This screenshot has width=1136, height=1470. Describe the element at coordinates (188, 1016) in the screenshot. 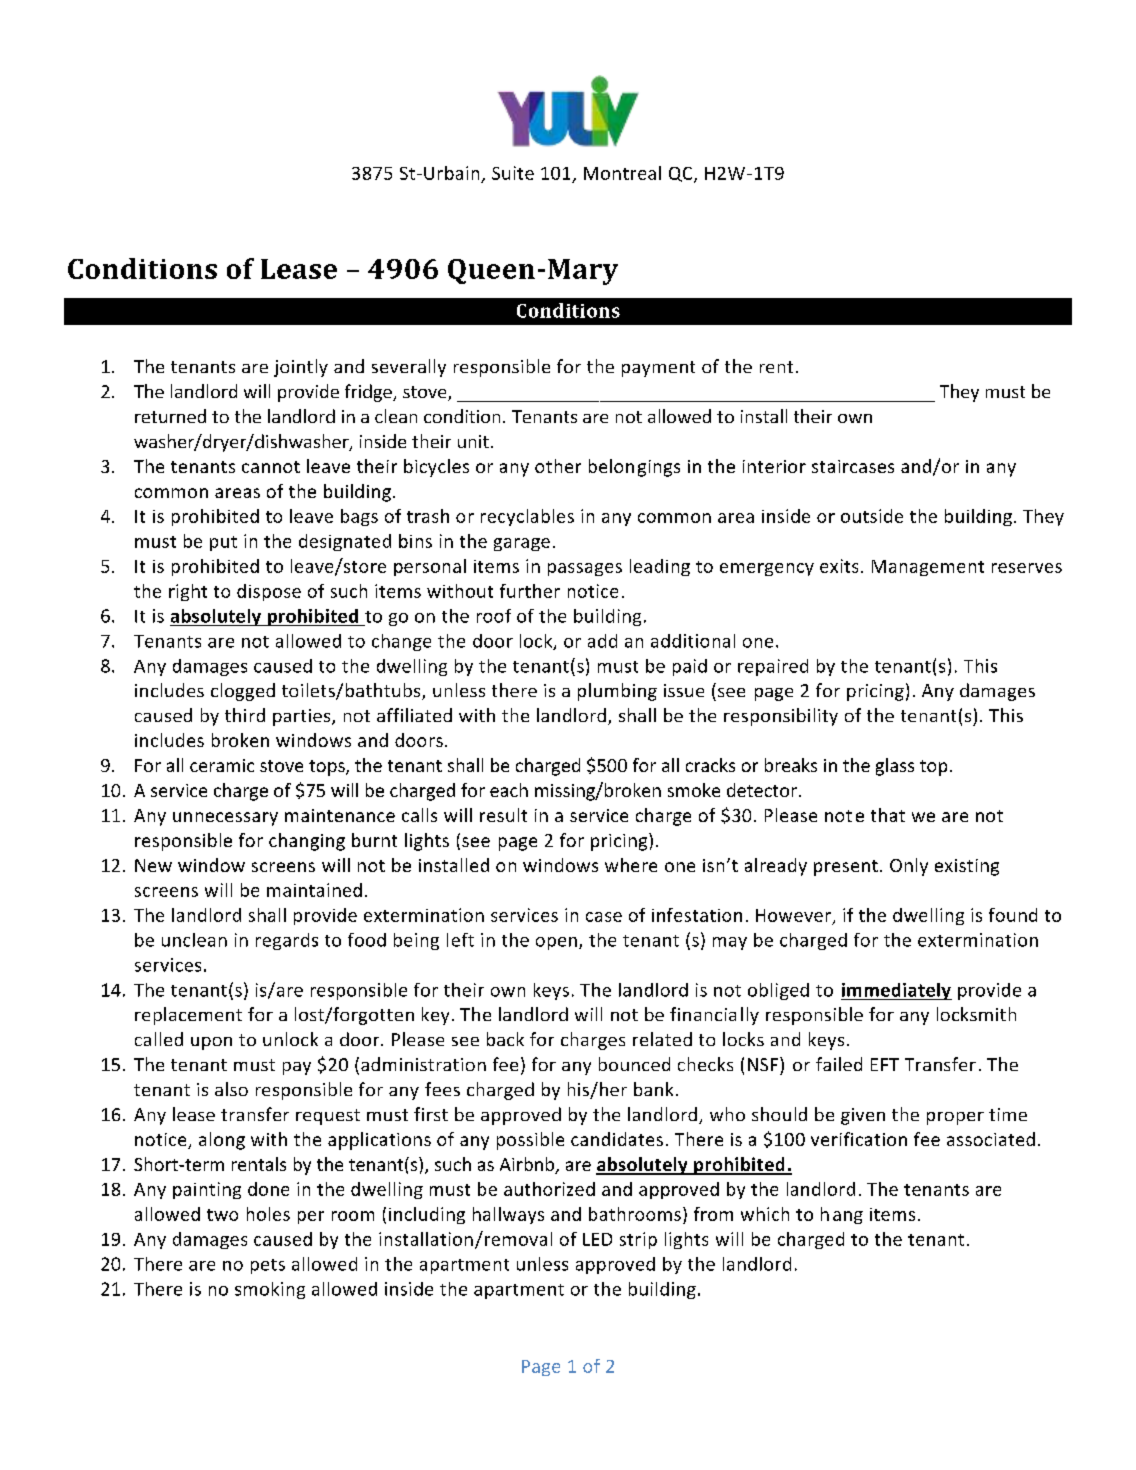

I see `replacement` at that location.
